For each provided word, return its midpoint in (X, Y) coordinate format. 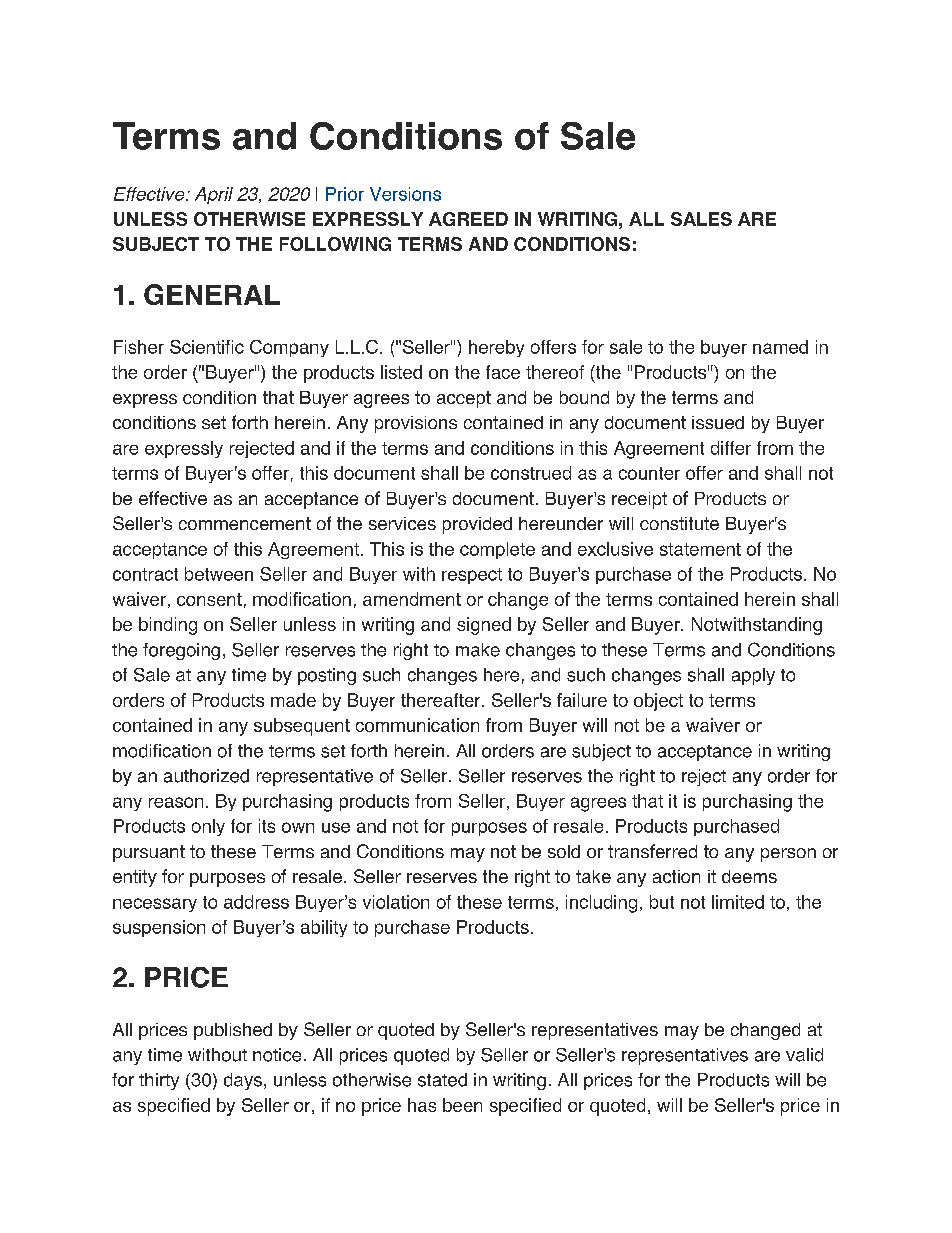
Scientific (207, 347)
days (243, 1081)
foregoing (181, 651)
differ (731, 448)
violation (396, 902)
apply (753, 676)
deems (749, 876)
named (780, 347)
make (478, 650)
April (214, 195)
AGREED (468, 219)
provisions (416, 424)
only (208, 827)
